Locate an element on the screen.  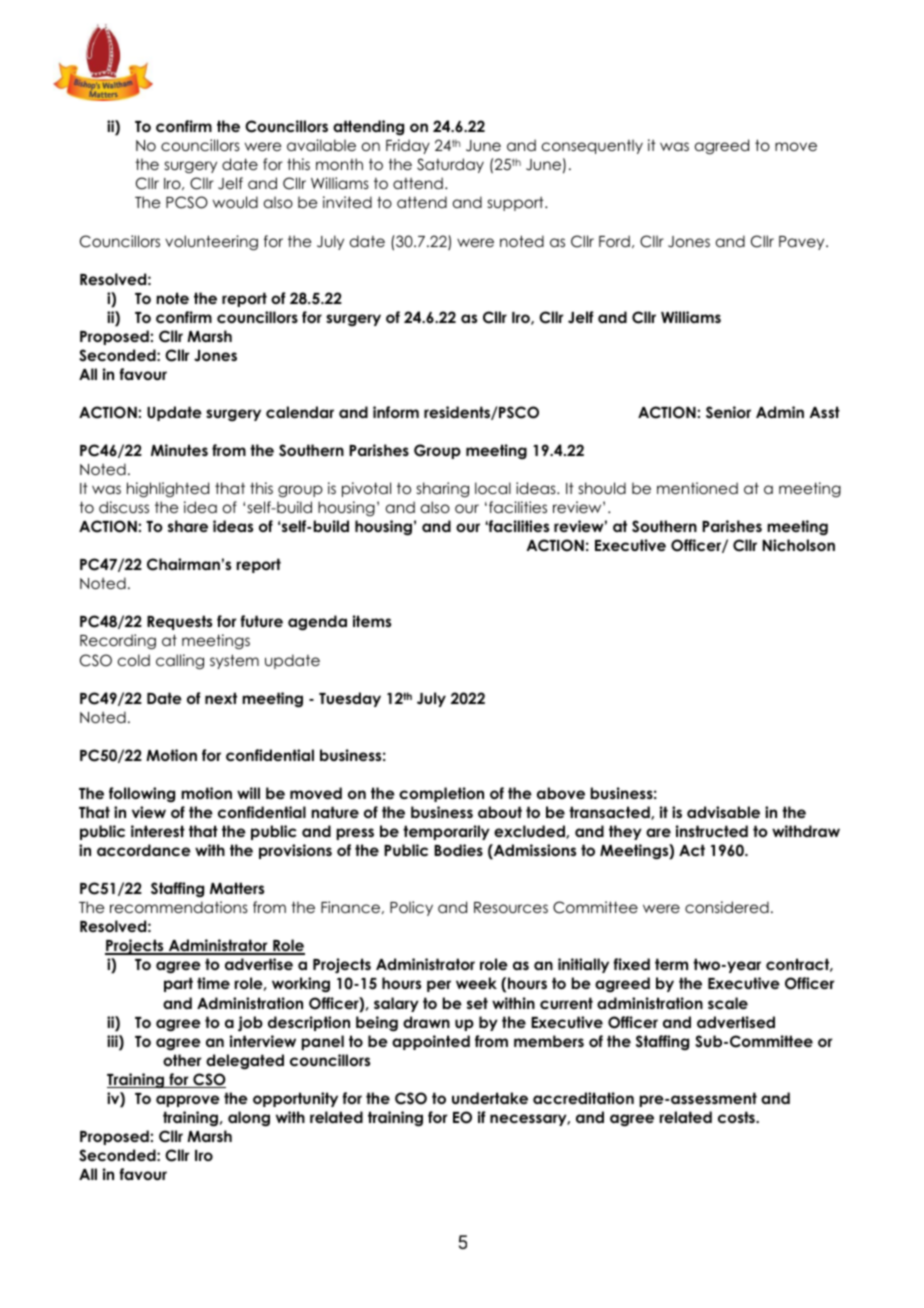
Requests is located at coordinates (179, 622).
